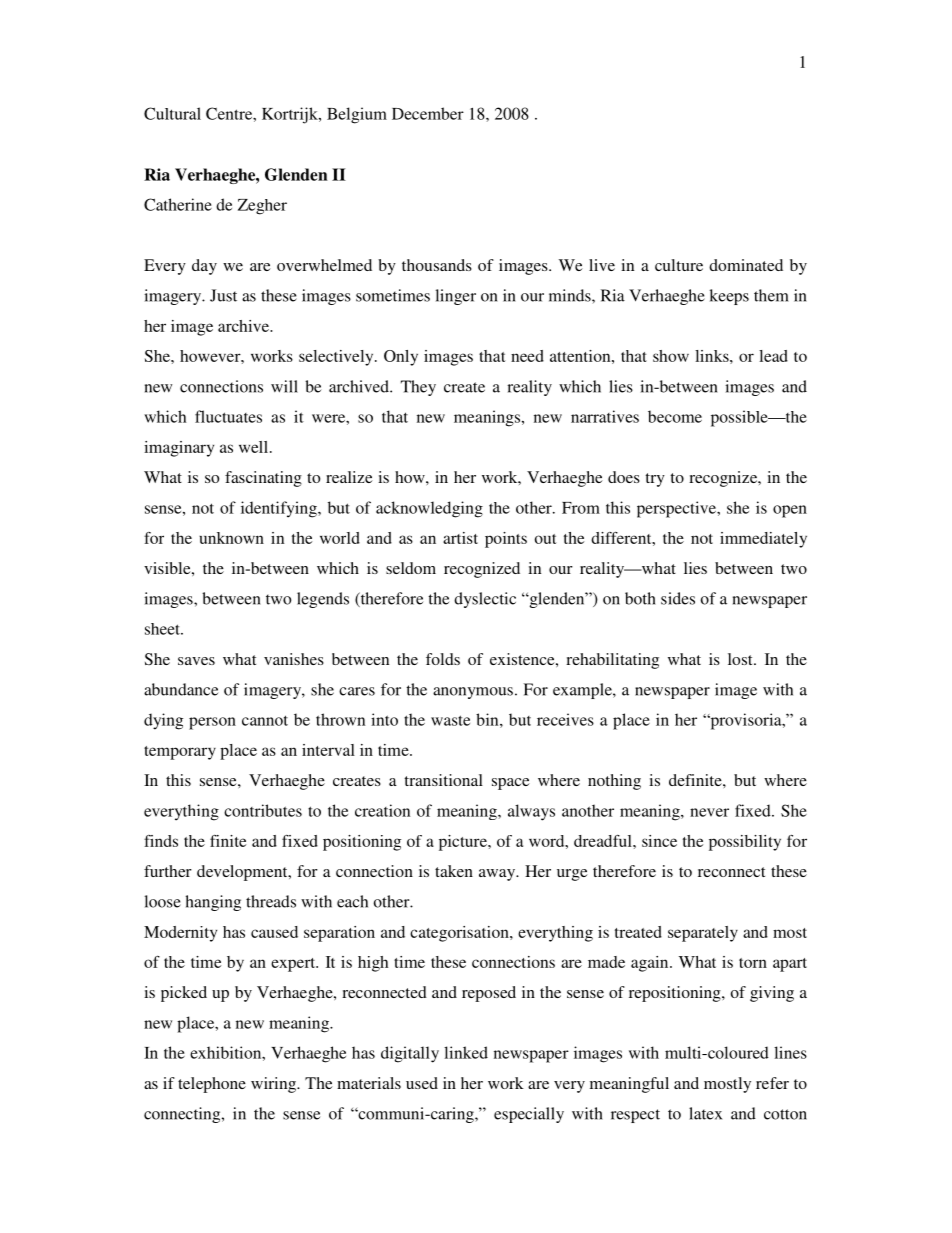 The height and width of the page is (1233, 952). What do you see at coordinates (212, 1085) in the page?
I see `telephone` at bounding box center [212, 1085].
